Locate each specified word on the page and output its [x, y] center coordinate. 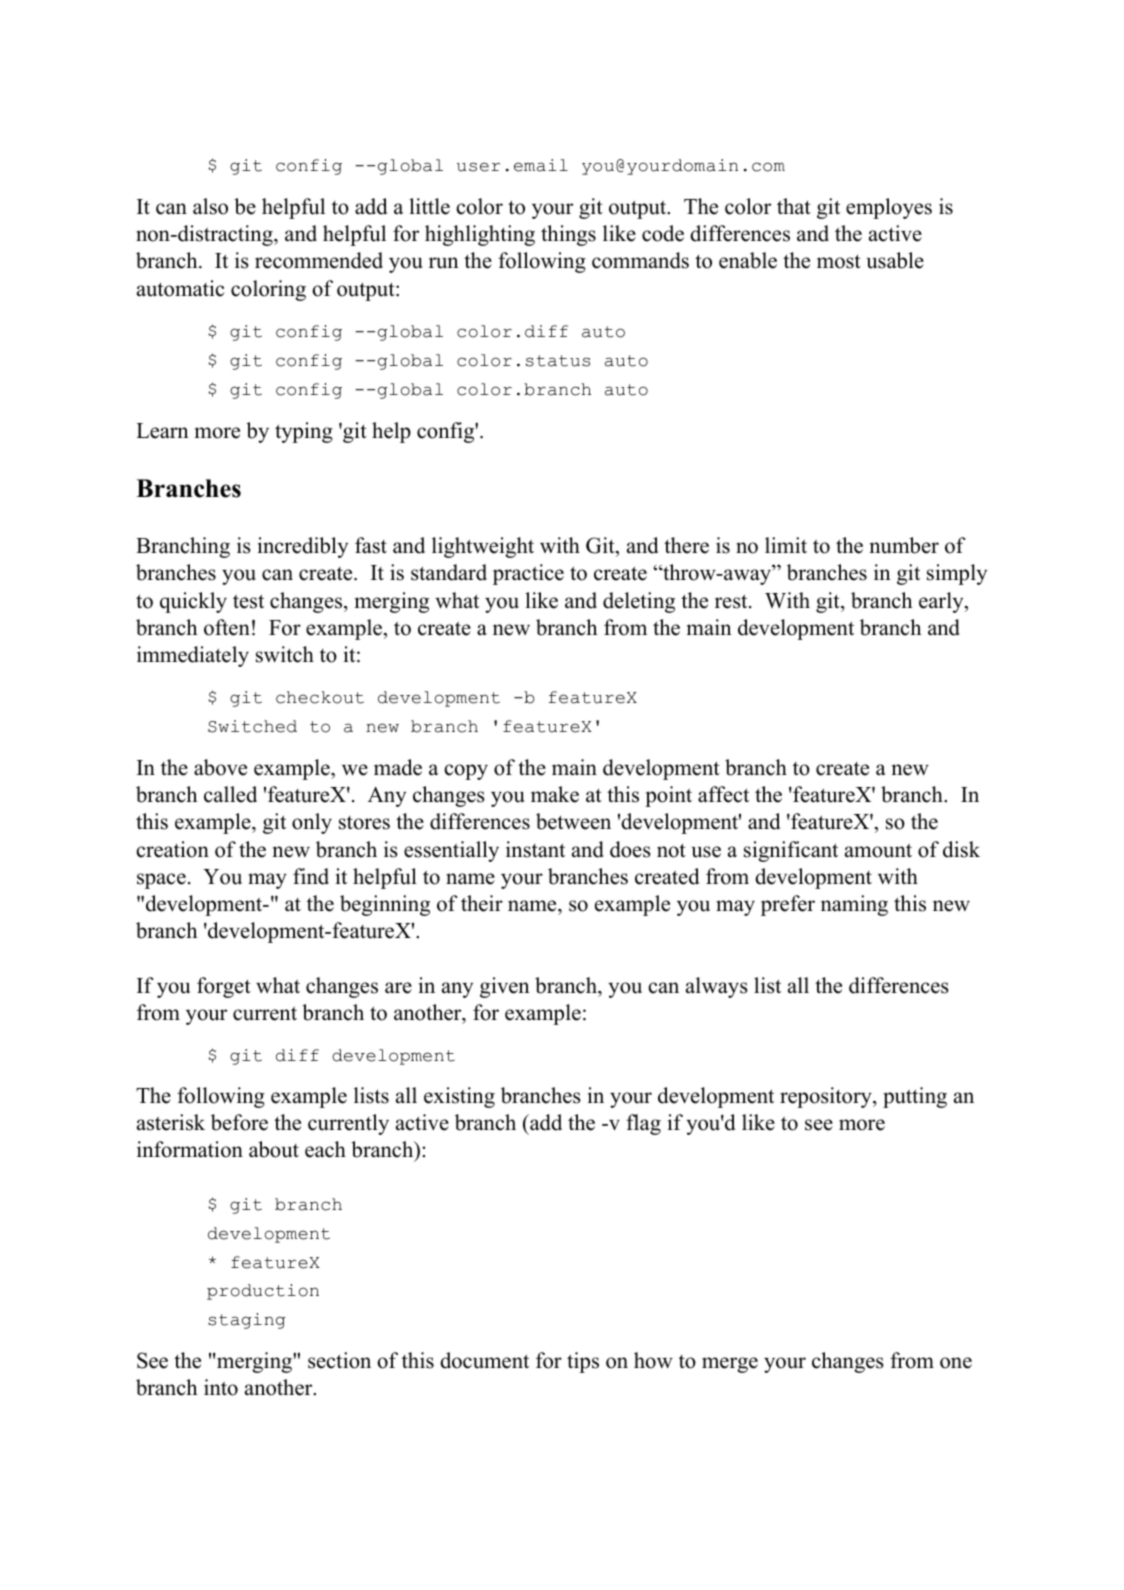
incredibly [303, 547]
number [904, 545]
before [239, 1122]
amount [878, 851]
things [568, 235]
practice [528, 574]
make [555, 794]
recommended [319, 260]
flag [643, 1124]
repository [827, 1097]
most [839, 261]
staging [246, 1321]
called [230, 794]
